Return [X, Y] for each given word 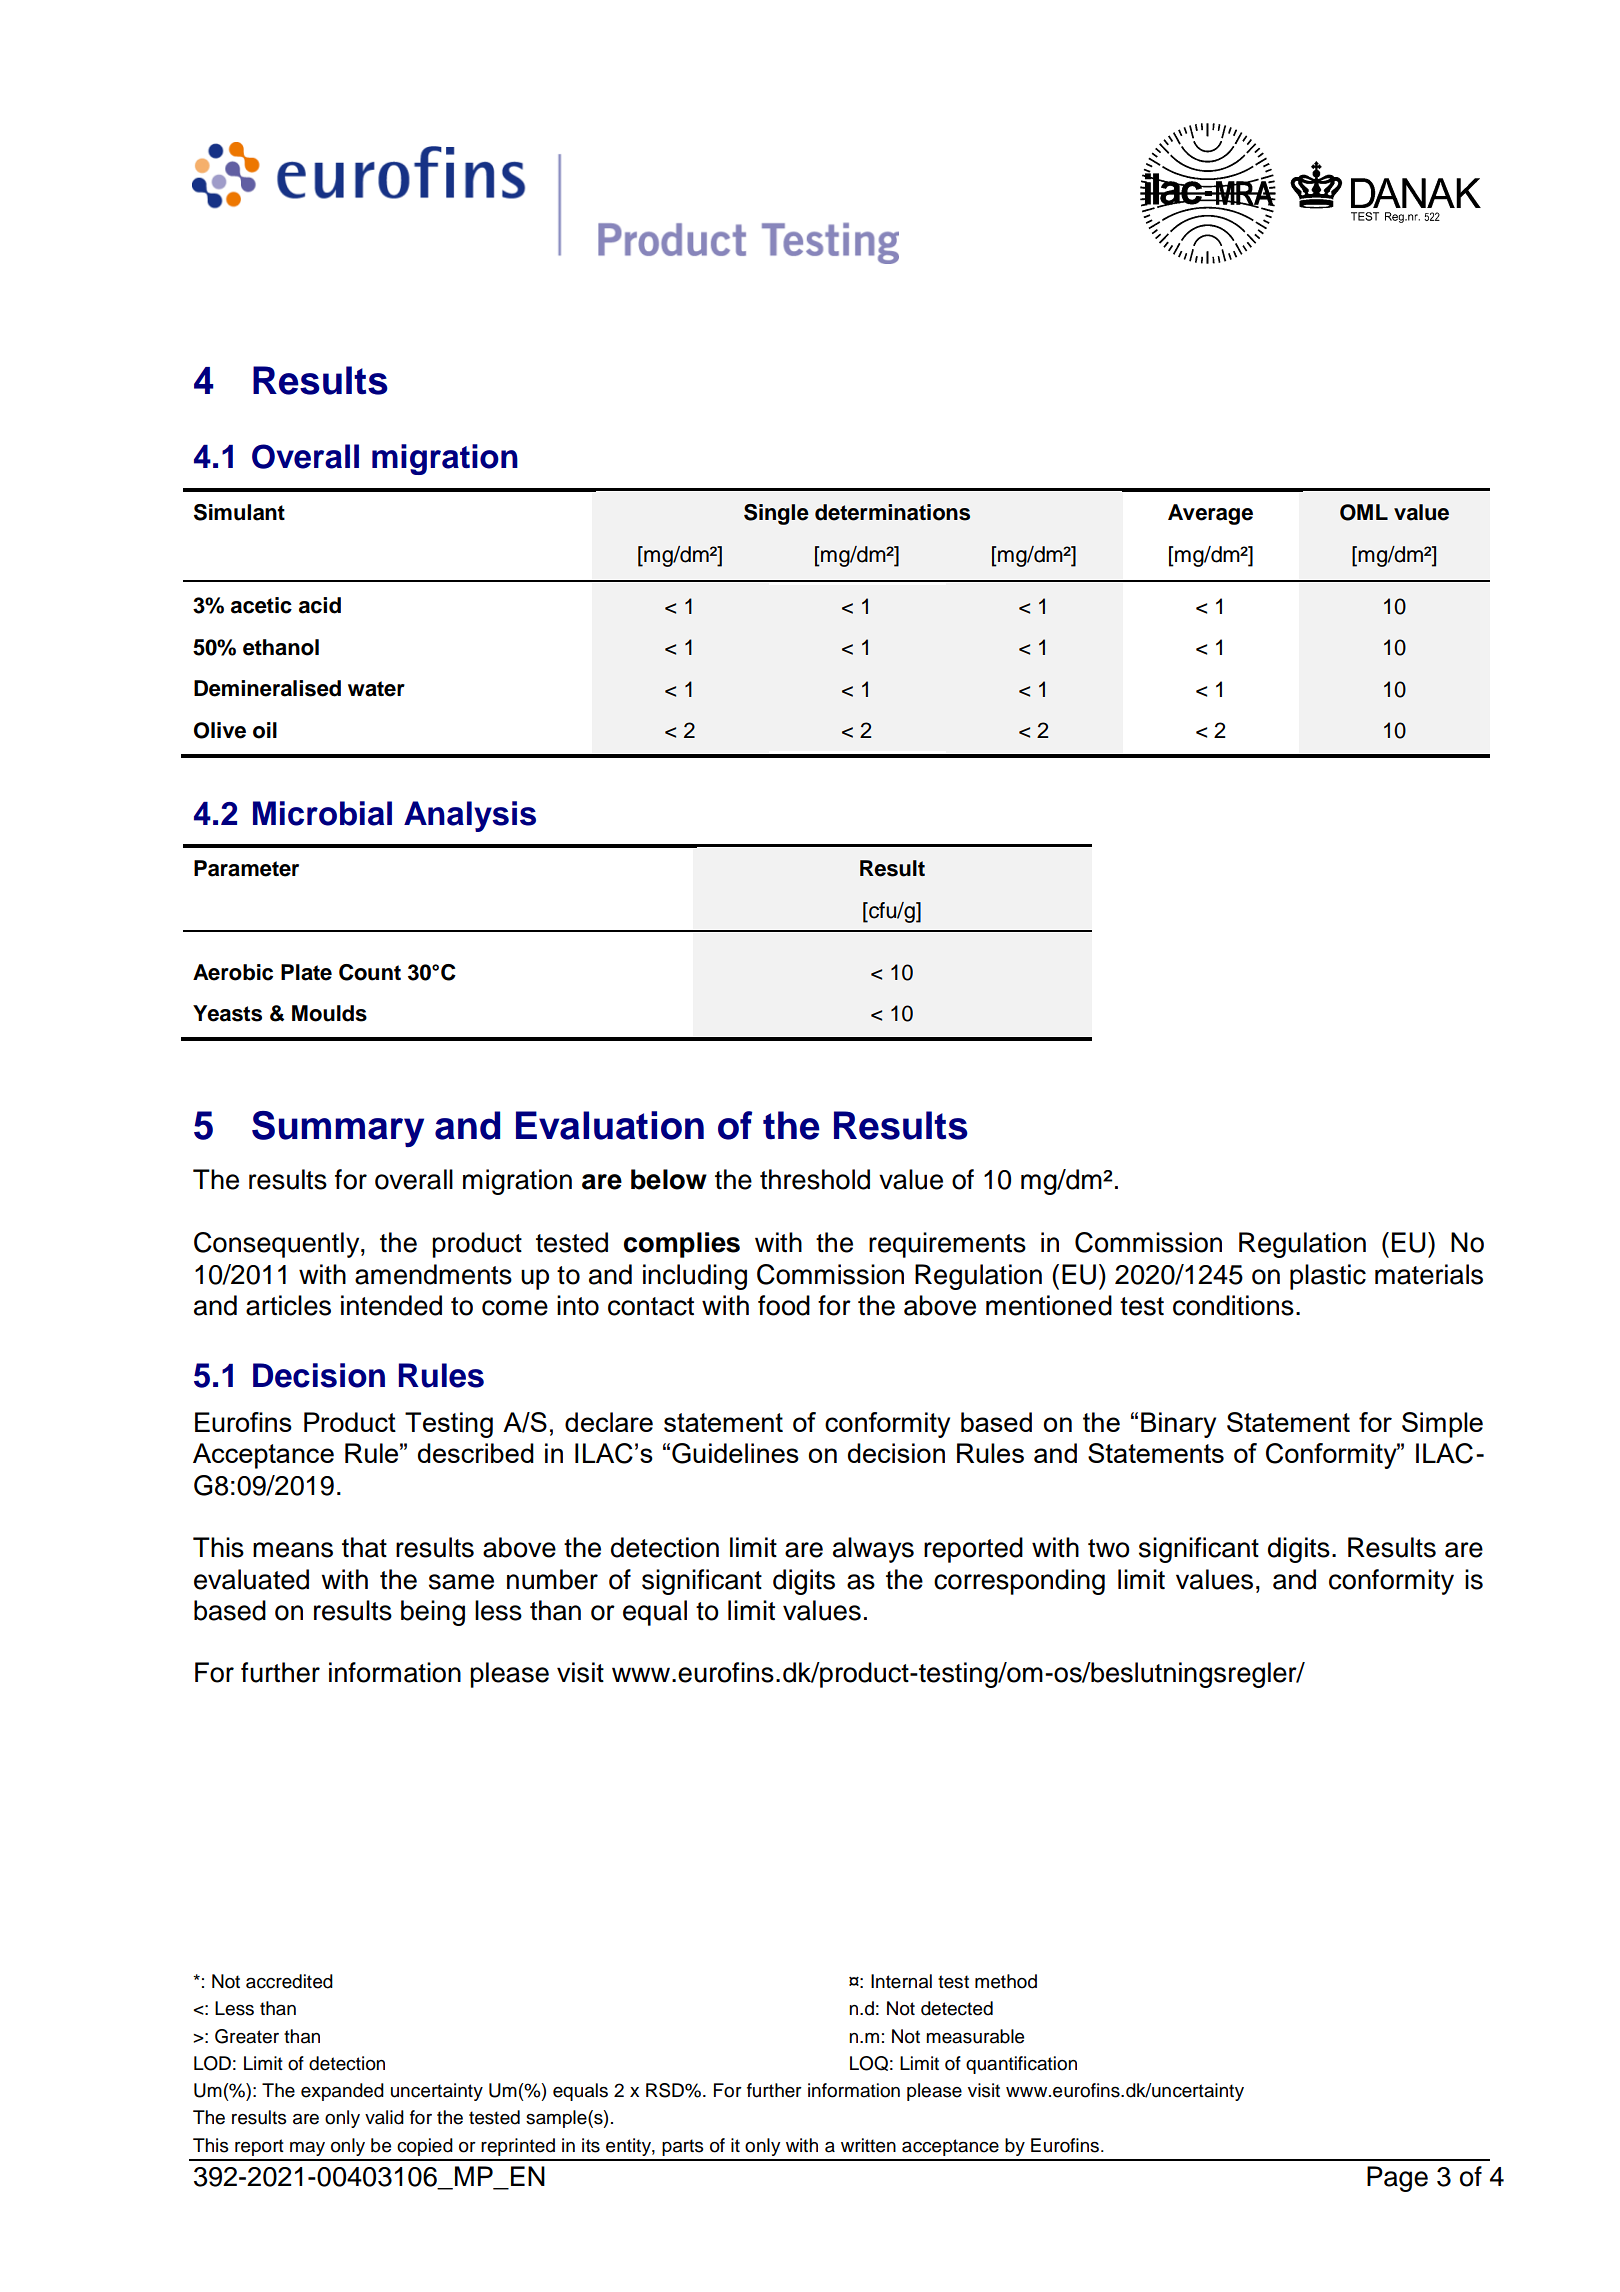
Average [1210, 514]
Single [776, 514]
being [433, 1613]
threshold [815, 1179]
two [1109, 1548]
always [873, 1550]
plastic [1328, 1277]
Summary [338, 1129]
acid [320, 605]
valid [384, 2117]
